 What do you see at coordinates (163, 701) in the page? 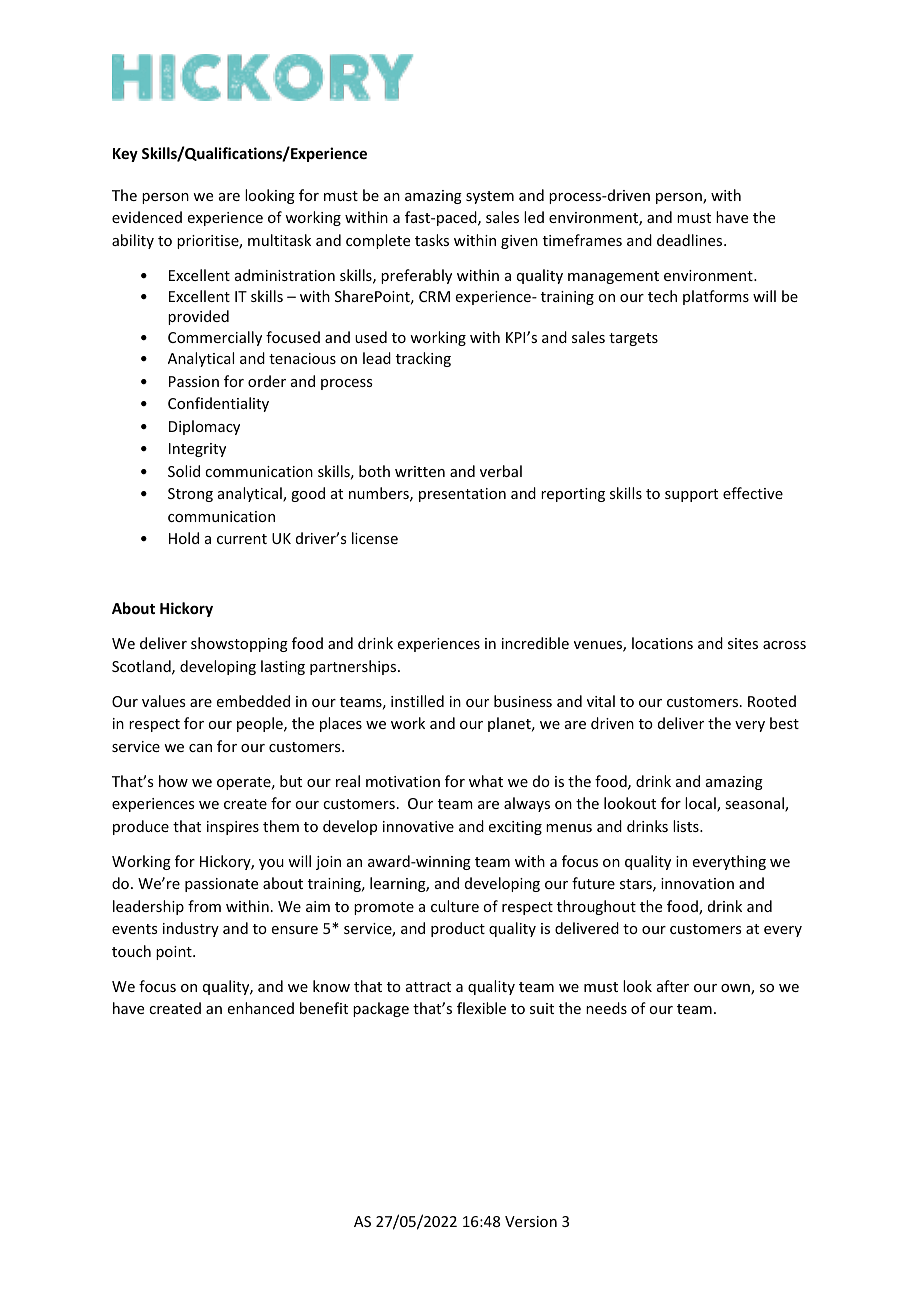
I see `values` at bounding box center [163, 701].
